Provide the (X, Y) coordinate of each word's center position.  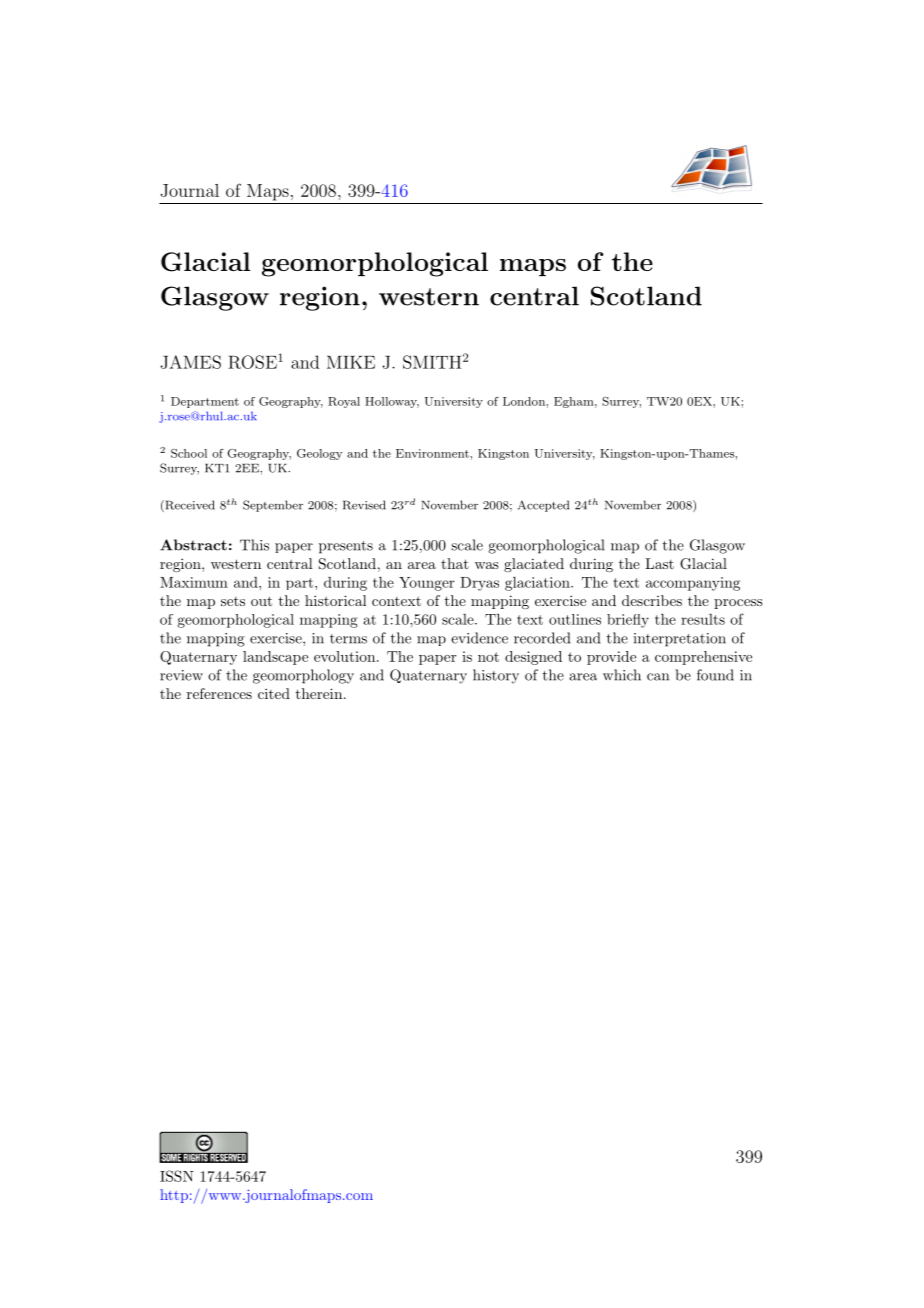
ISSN (177, 1176)
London (525, 401)
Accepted (543, 506)
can (658, 677)
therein (319, 693)
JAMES (190, 362)
